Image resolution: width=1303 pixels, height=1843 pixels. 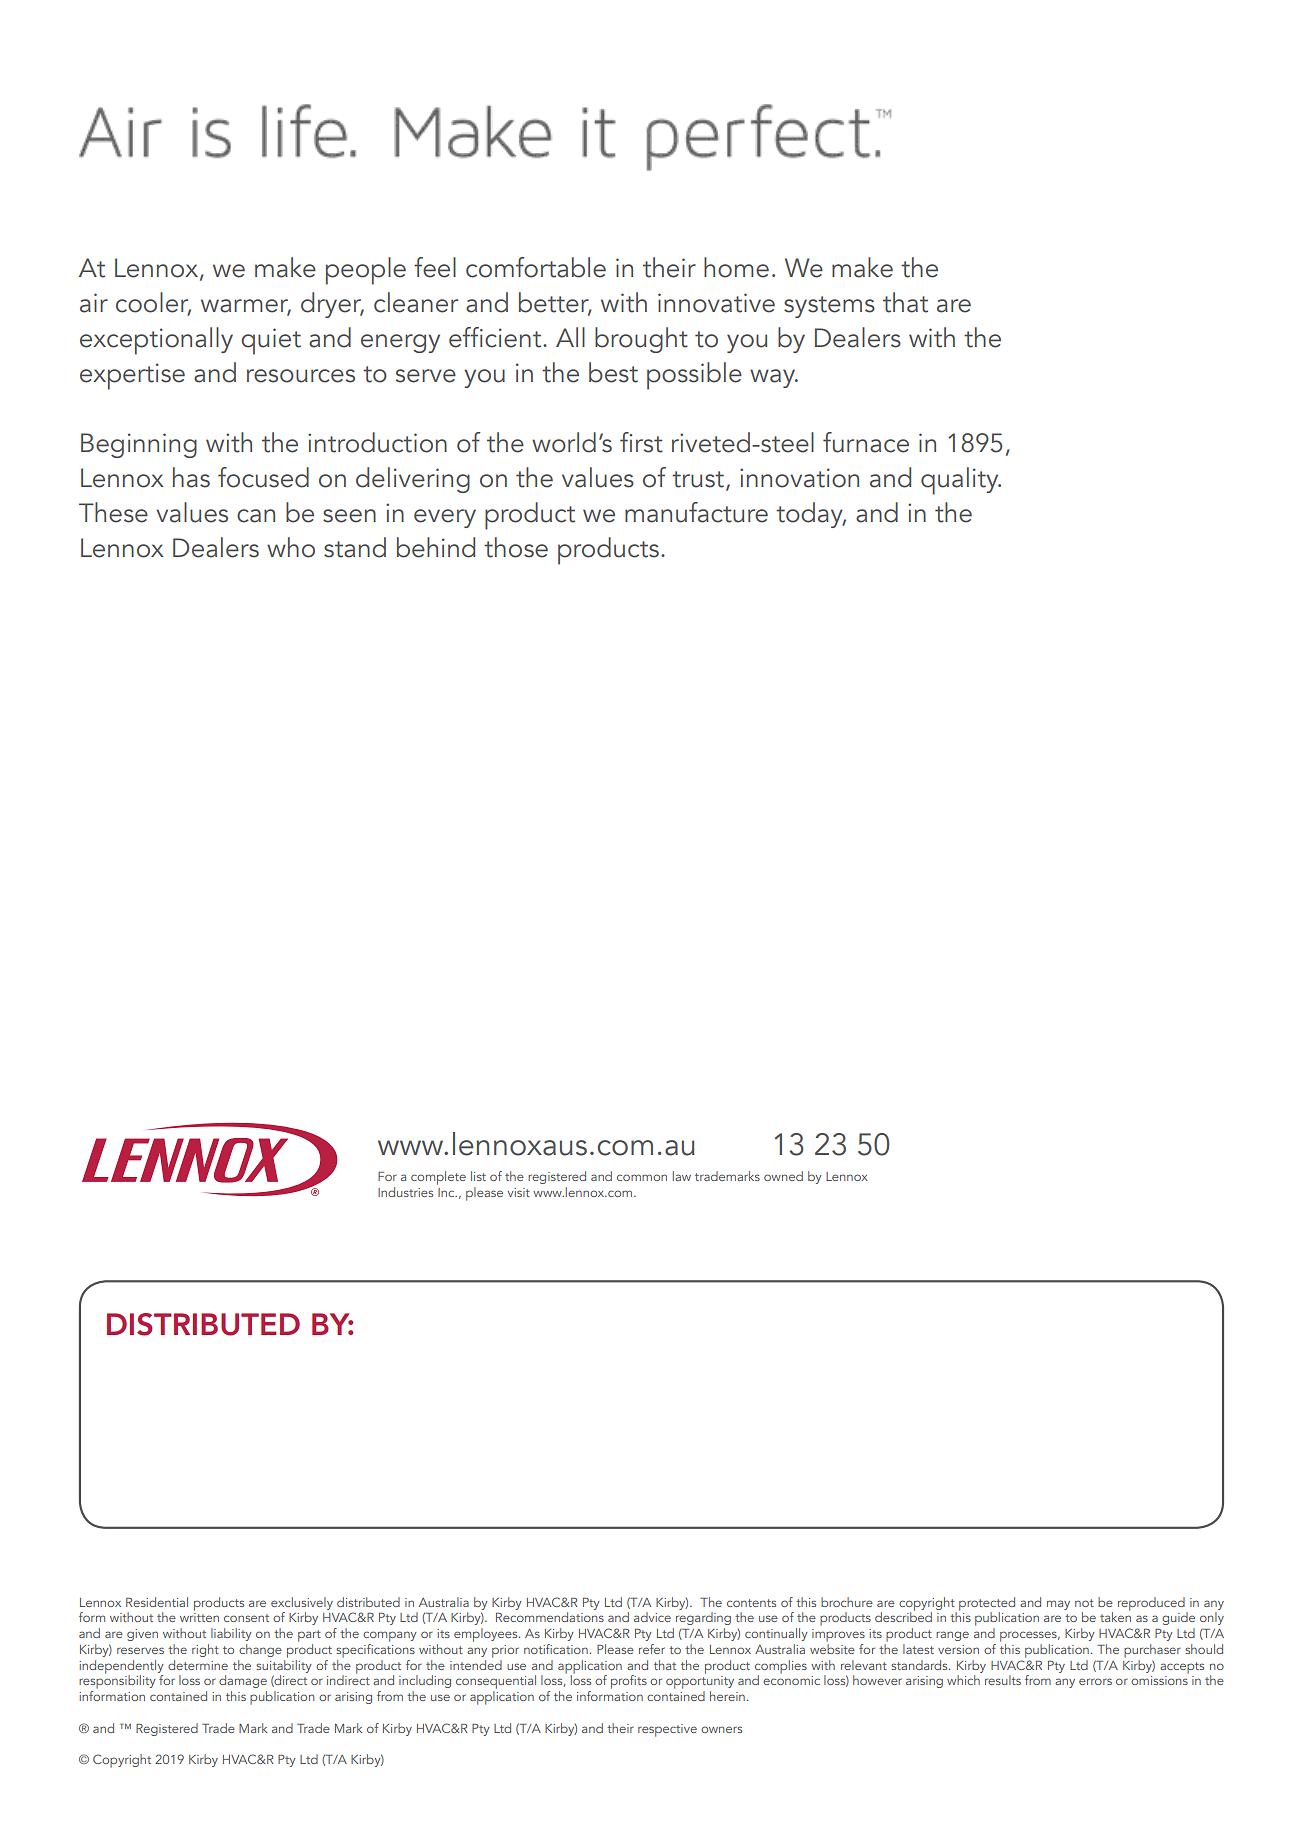 What do you see at coordinates (291, 547) in the screenshot?
I see `who` at bounding box center [291, 547].
